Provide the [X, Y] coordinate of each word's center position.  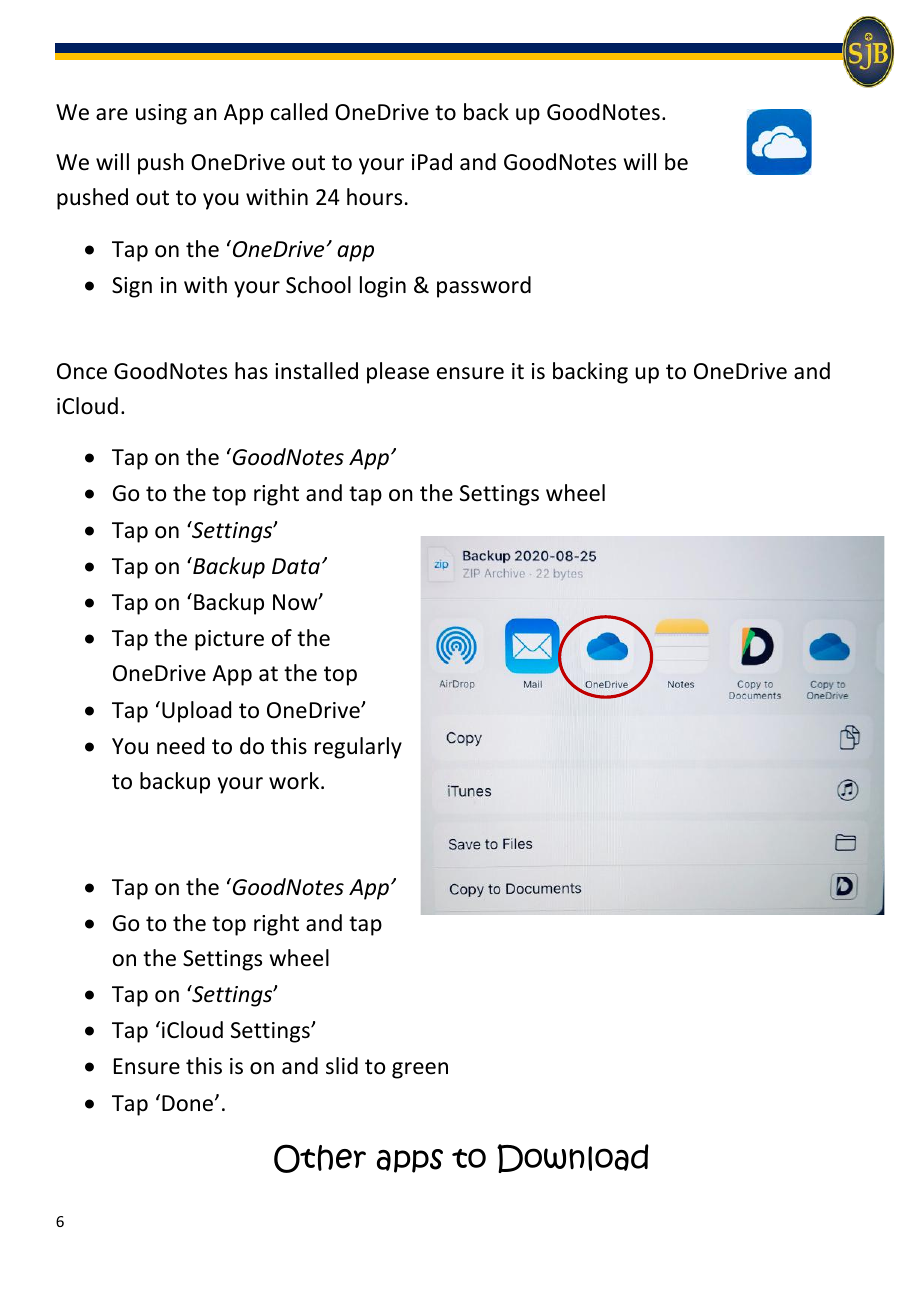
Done [189, 1103]
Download [573, 1158]
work [295, 781]
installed [316, 371]
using [161, 114]
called [299, 112]
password [484, 287]
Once [82, 371]
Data [296, 566]
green [420, 1070]
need [180, 746]
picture [229, 640]
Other [320, 1158]
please [398, 373]
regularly [358, 748]
